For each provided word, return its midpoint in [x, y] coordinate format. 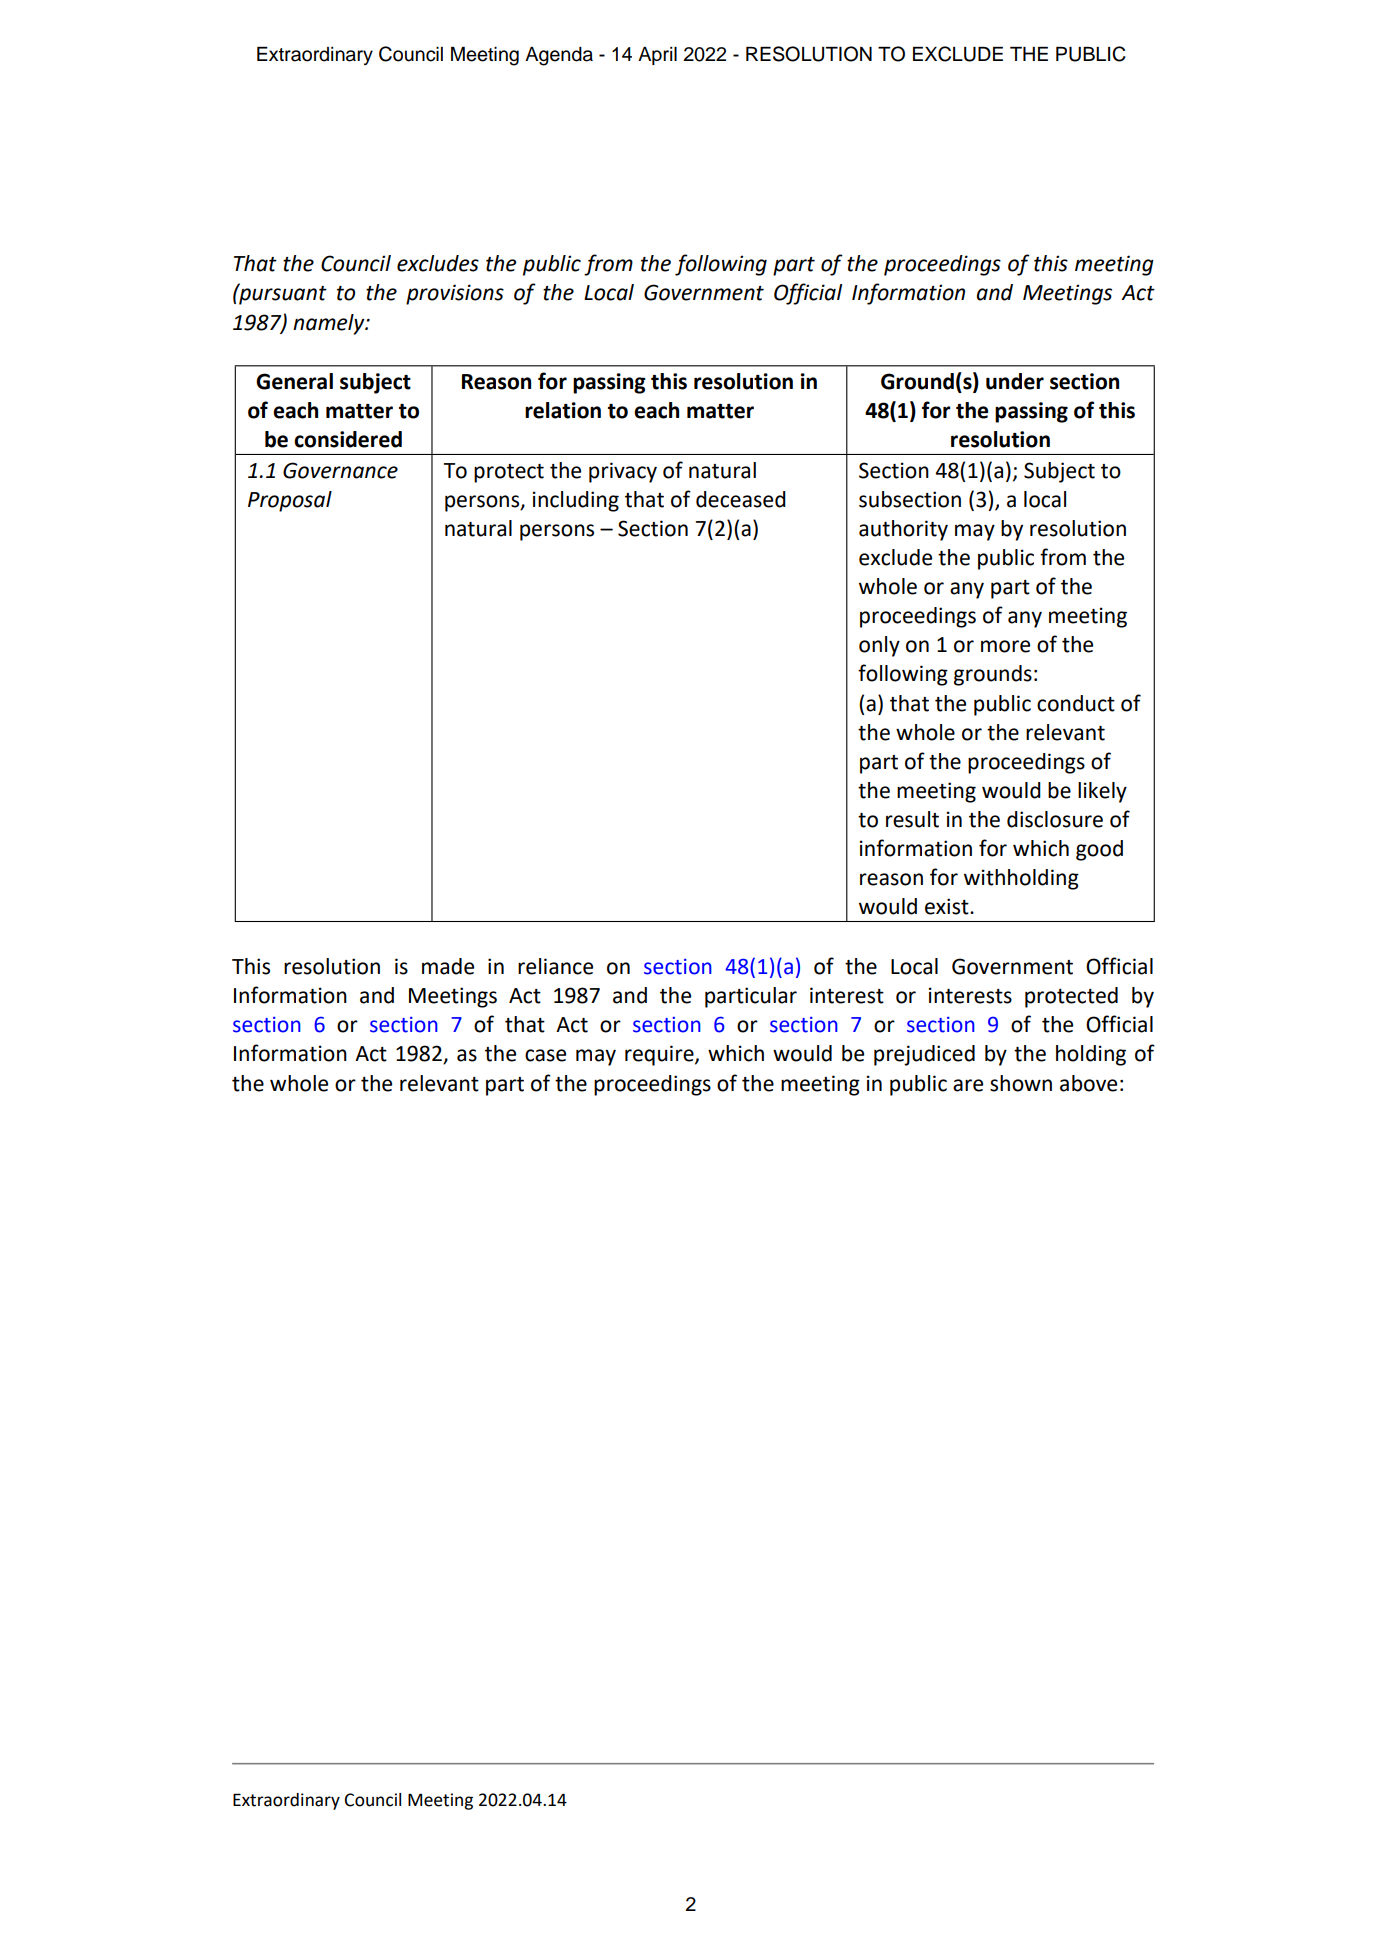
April [657, 56]
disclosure [1055, 819]
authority [903, 530]
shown [1021, 1083]
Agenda [559, 56]
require [660, 1055]
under [1015, 381]
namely [330, 324]
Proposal [290, 501]
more [1005, 646]
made [448, 966]
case [545, 1055]
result [912, 819]
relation [563, 410]
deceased [741, 499]
